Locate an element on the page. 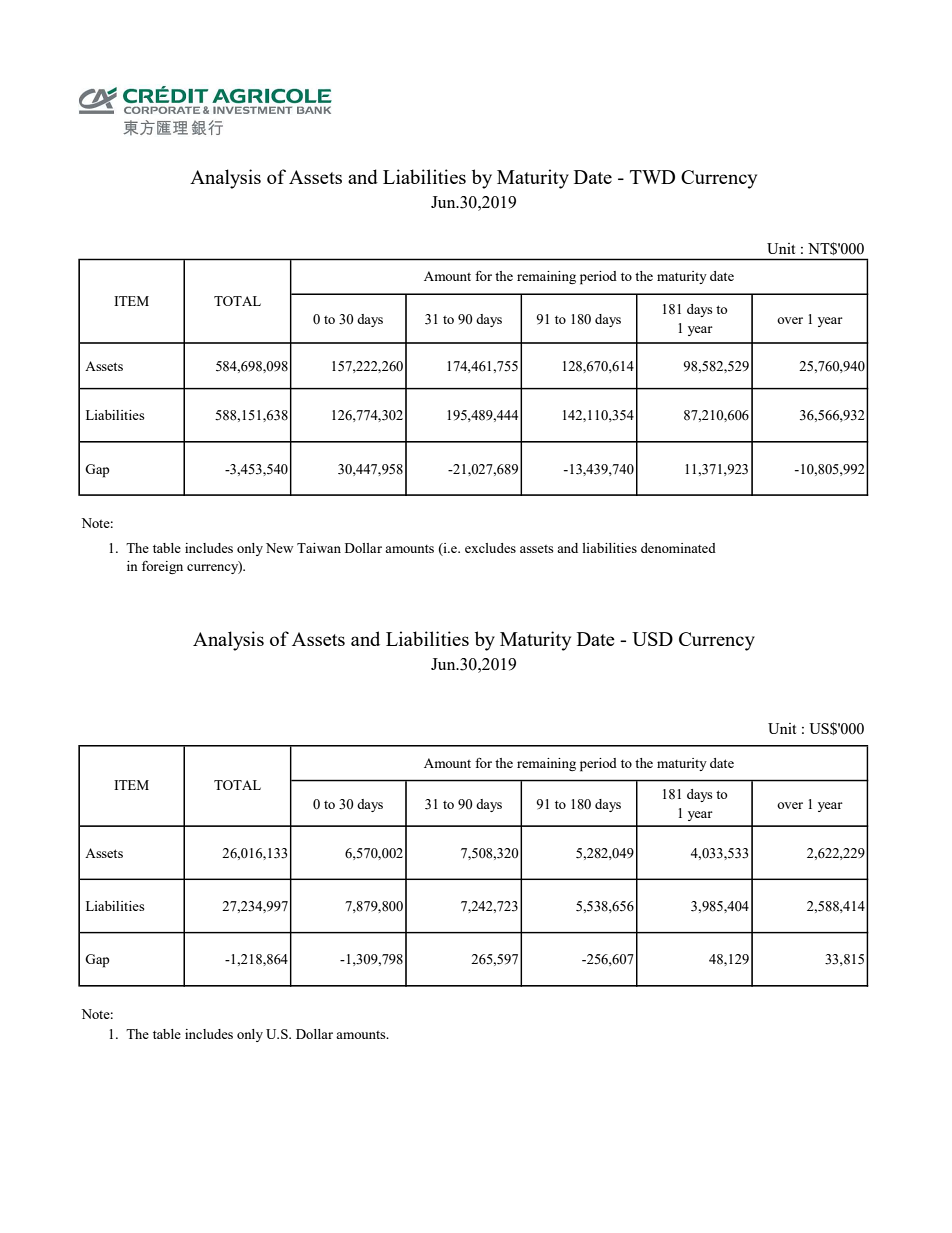  foreign is located at coordinates (162, 567).
